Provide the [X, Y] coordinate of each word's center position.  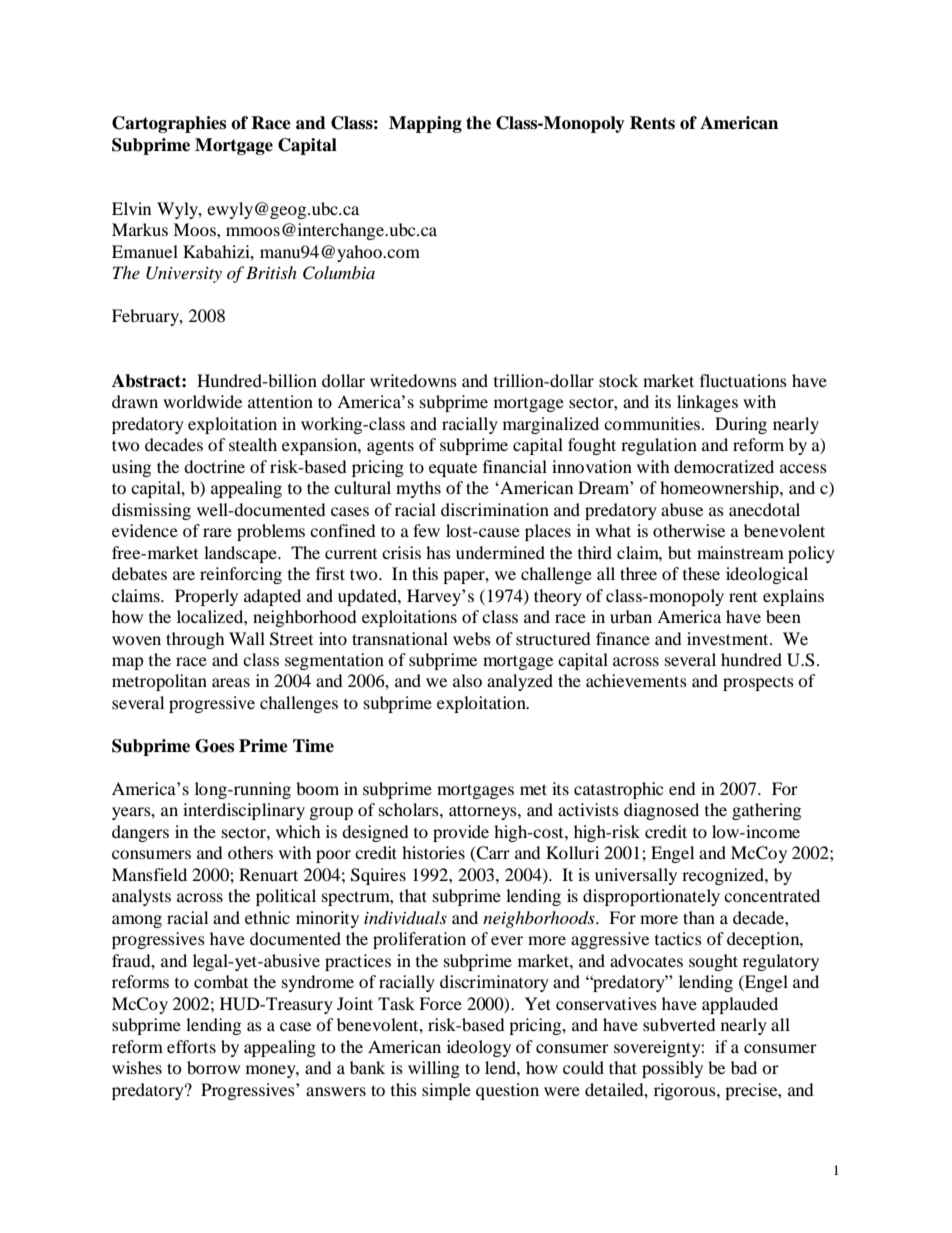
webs [472, 638]
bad [744, 1067]
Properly [206, 597]
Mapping [425, 124]
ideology [479, 1048]
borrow [213, 1067]
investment [729, 638]
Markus [140, 229]
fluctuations [743, 380]
